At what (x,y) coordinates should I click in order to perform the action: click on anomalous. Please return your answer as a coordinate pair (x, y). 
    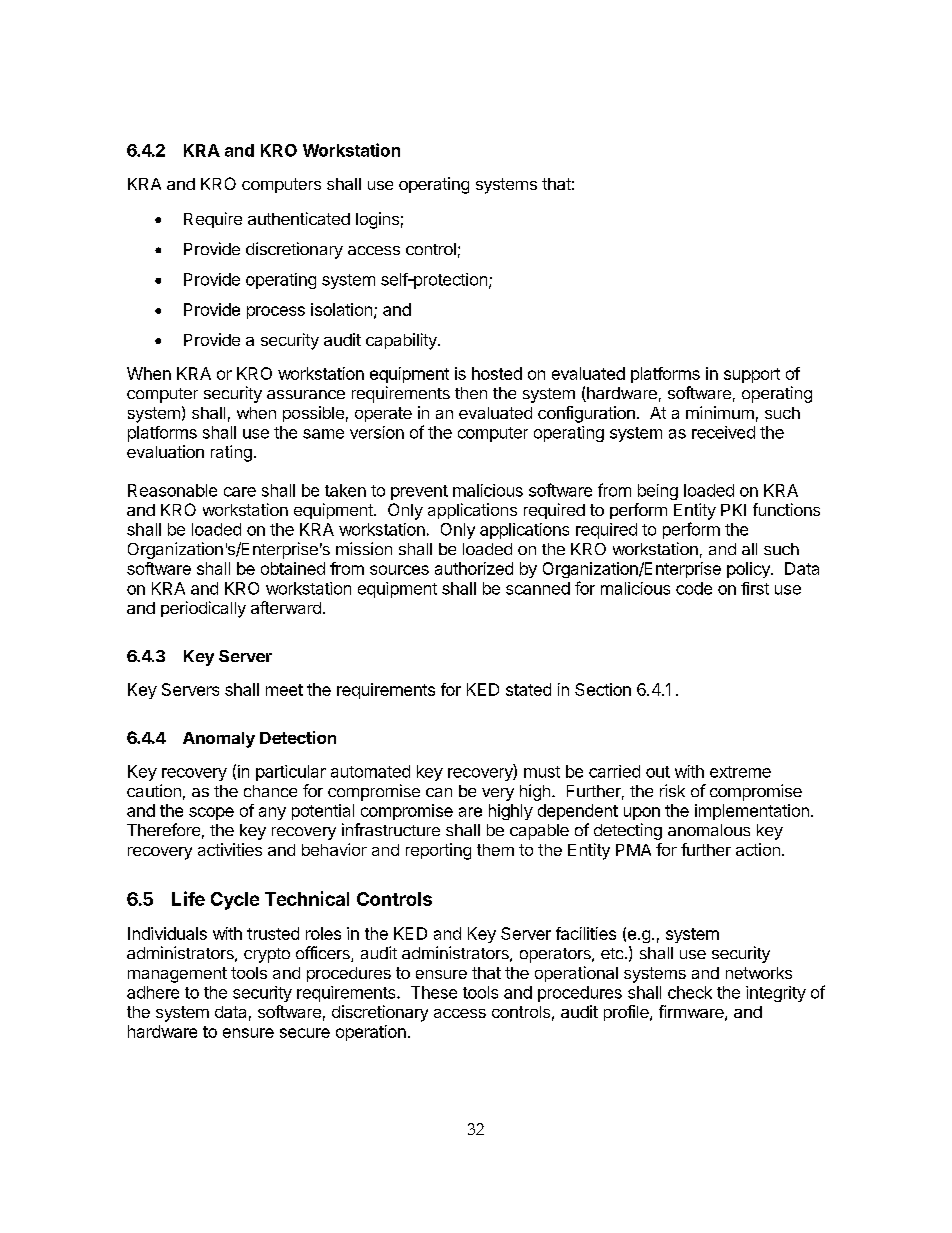
    Looking at the image, I should click on (709, 830).
